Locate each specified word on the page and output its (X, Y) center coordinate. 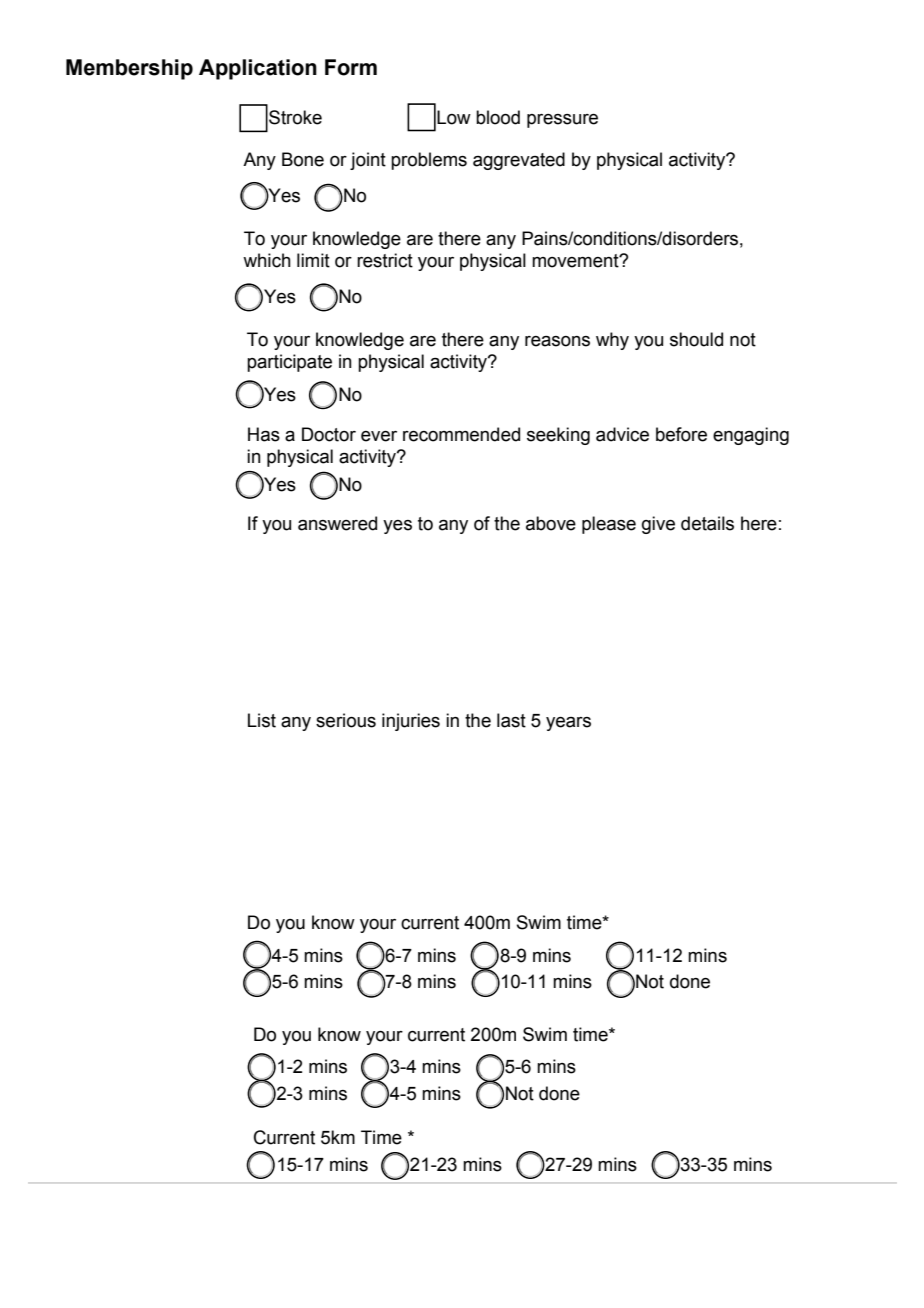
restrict (385, 260)
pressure (562, 121)
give (658, 525)
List (262, 720)
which (267, 260)
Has (264, 434)
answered (337, 523)
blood (498, 117)
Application (258, 69)
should (696, 339)
